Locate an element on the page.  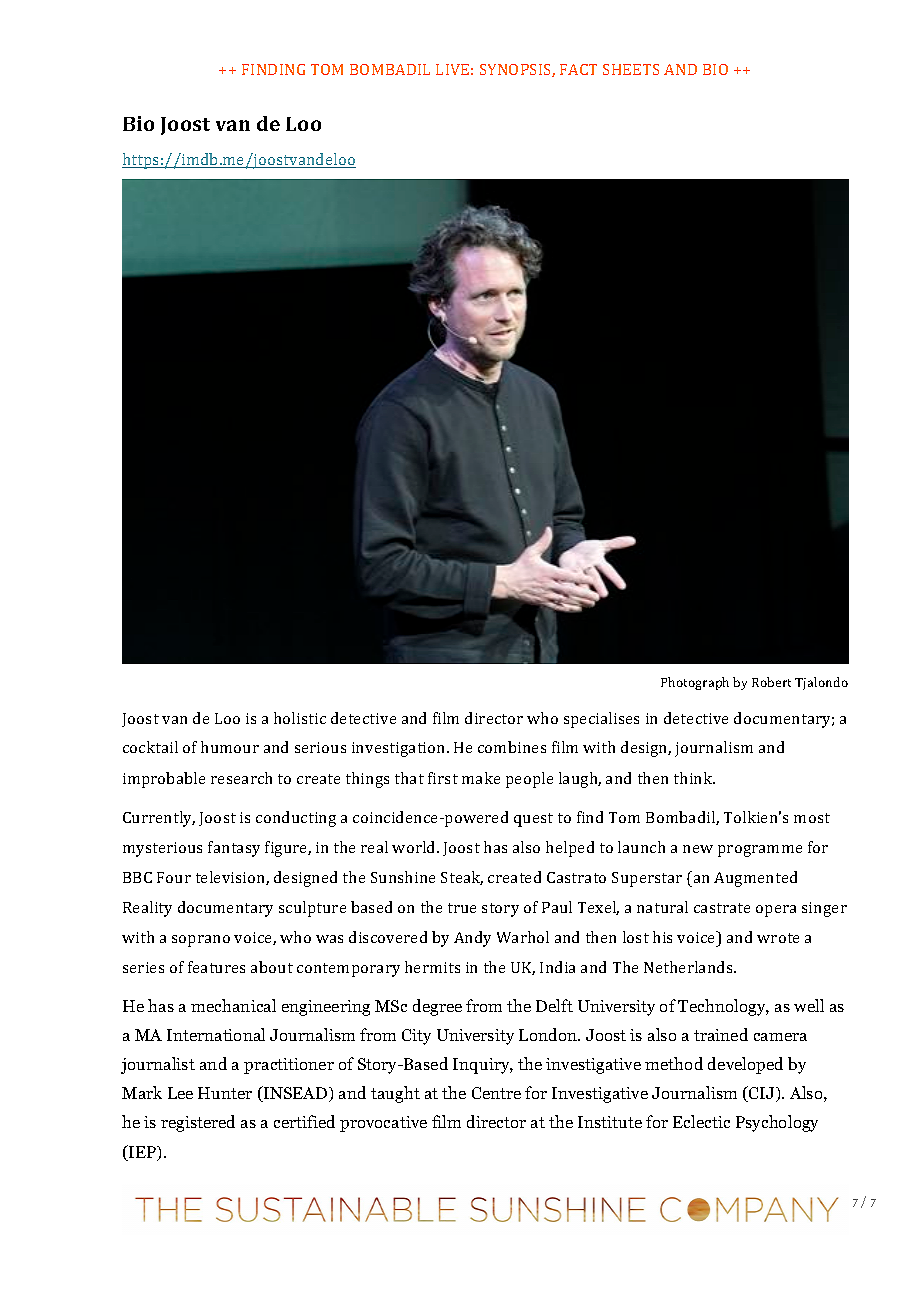
think is located at coordinates (694, 778).
